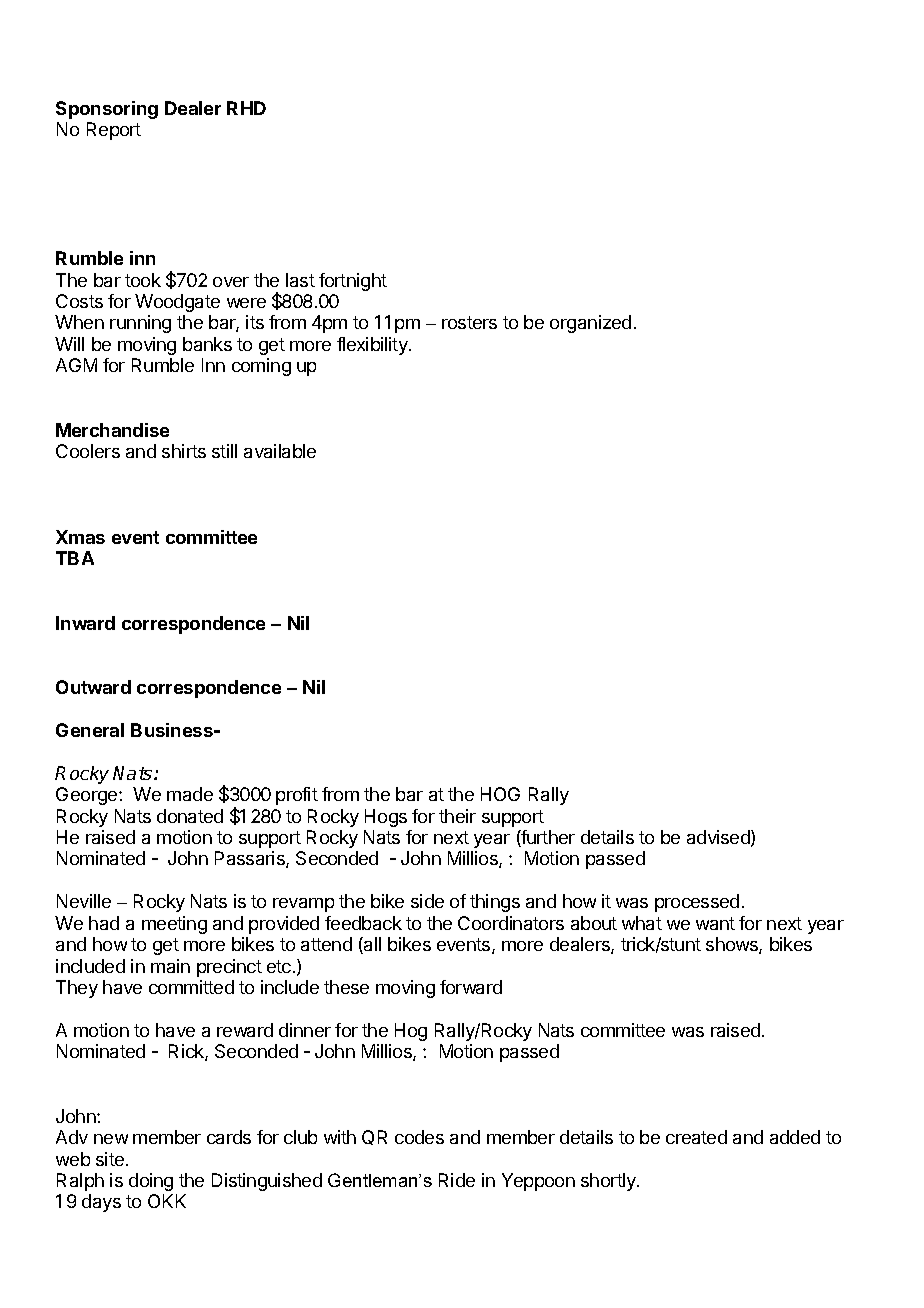 Image resolution: width=924 pixels, height=1308 pixels. I want to click on processed, so click(697, 903).
